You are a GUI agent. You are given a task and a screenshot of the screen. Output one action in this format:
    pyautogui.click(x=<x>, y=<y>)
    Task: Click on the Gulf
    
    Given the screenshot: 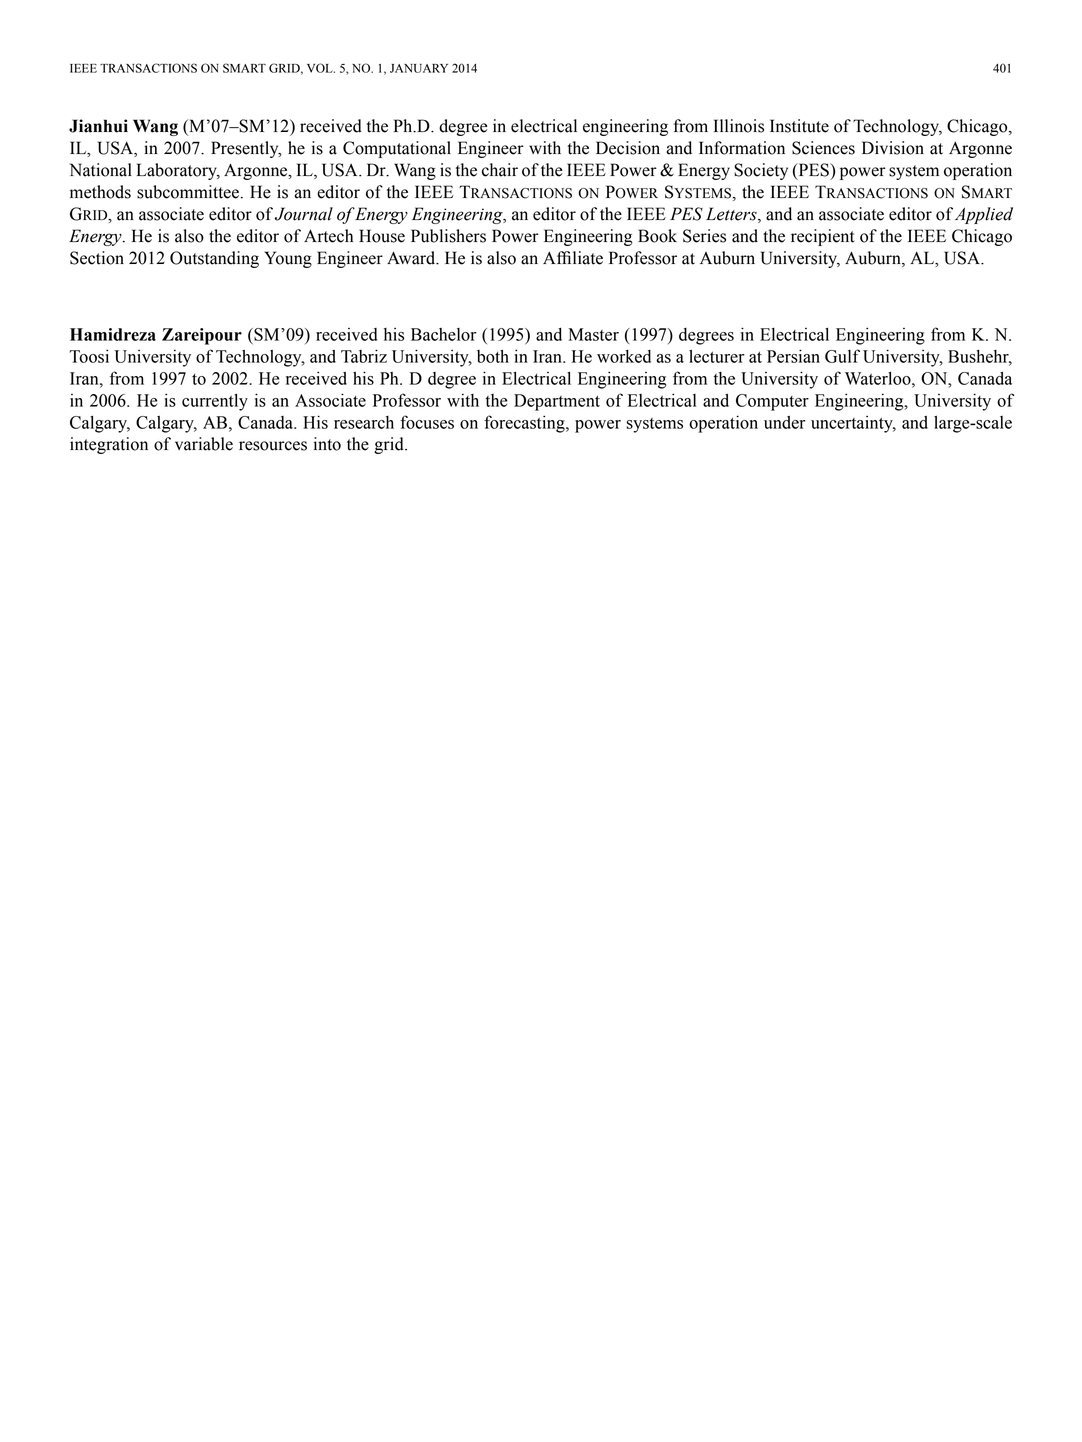 What is the action you would take?
    pyautogui.click(x=842, y=356)
